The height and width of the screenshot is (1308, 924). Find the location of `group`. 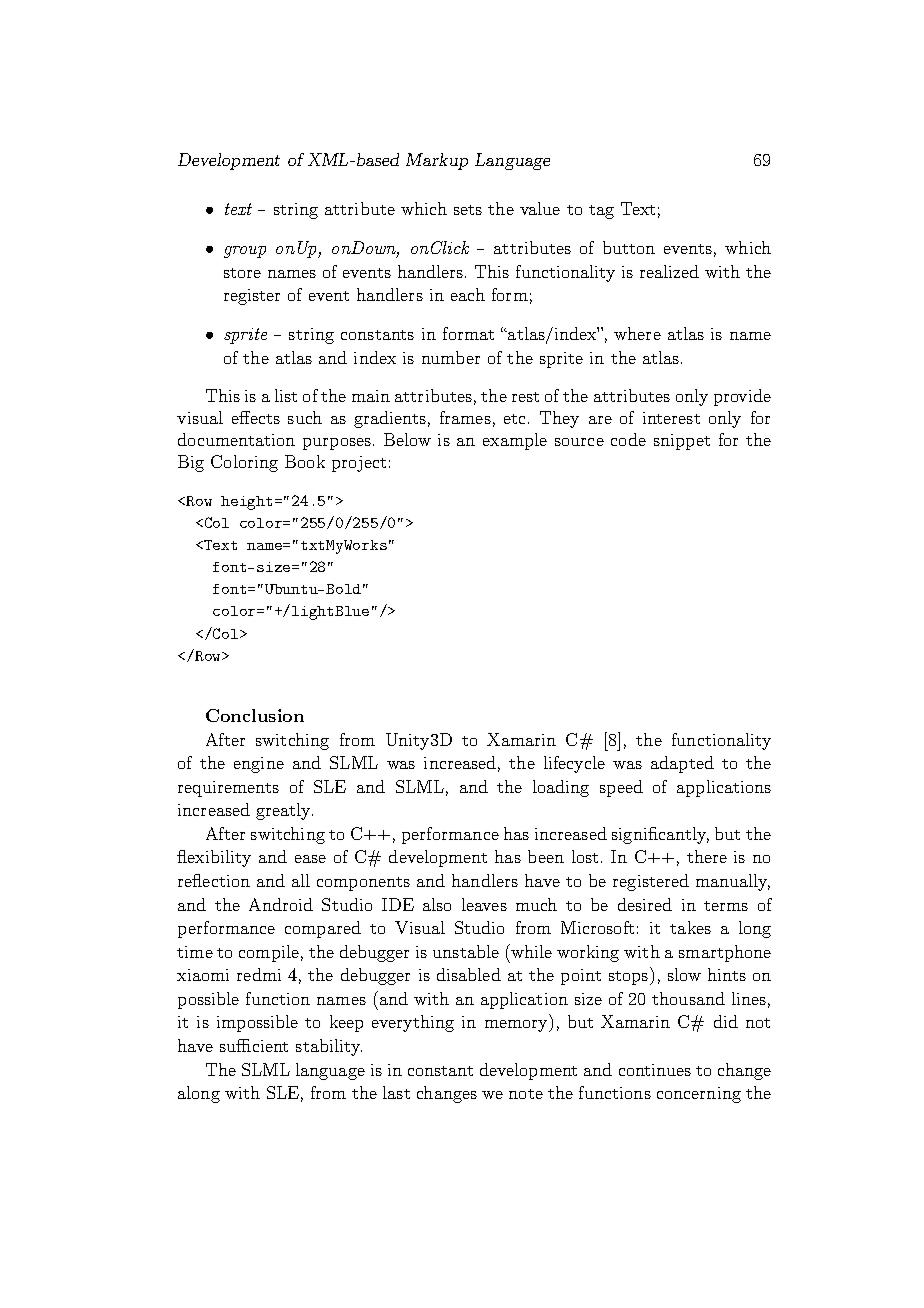

group is located at coordinates (245, 252).
